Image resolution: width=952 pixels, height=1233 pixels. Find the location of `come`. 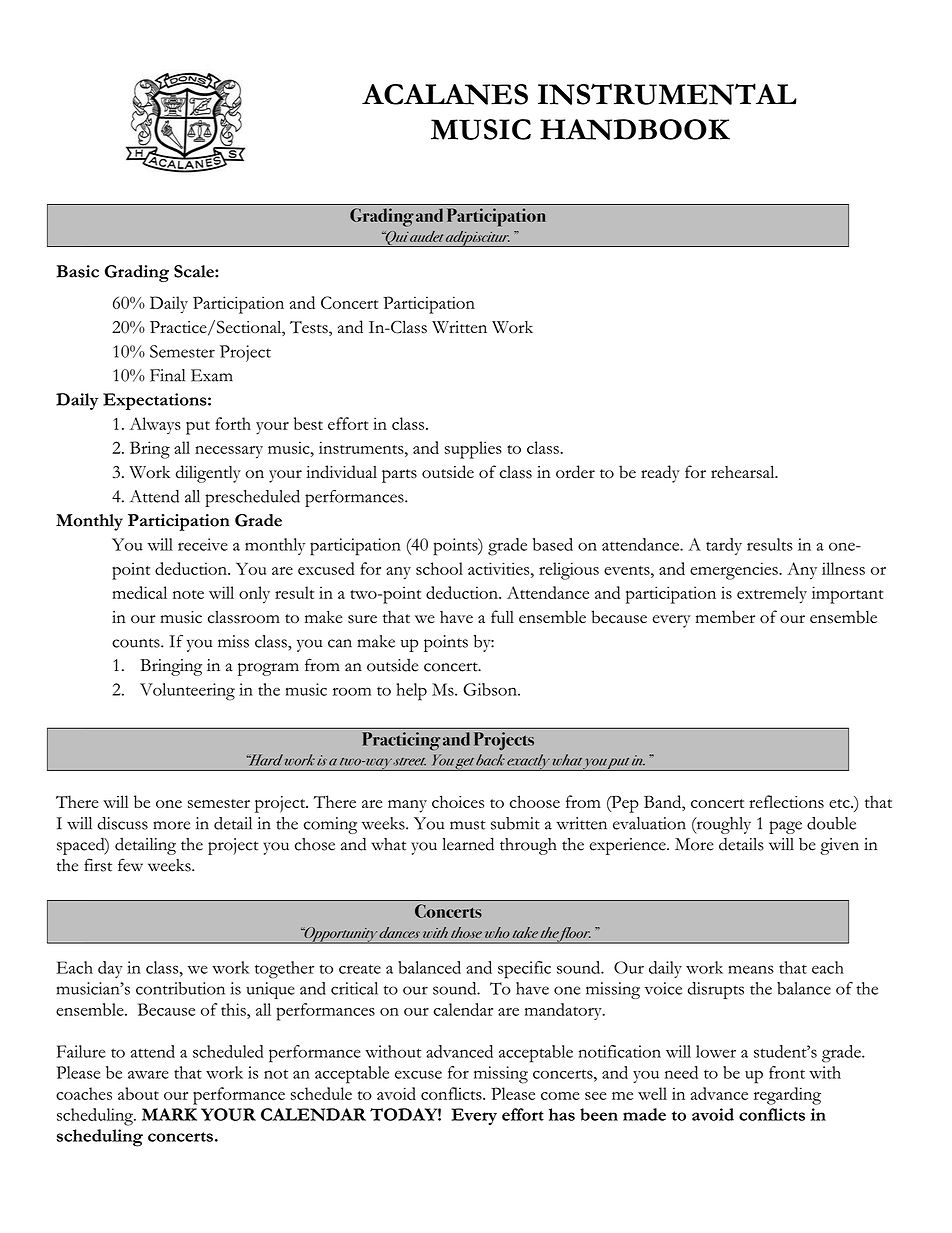

come is located at coordinates (560, 1096).
